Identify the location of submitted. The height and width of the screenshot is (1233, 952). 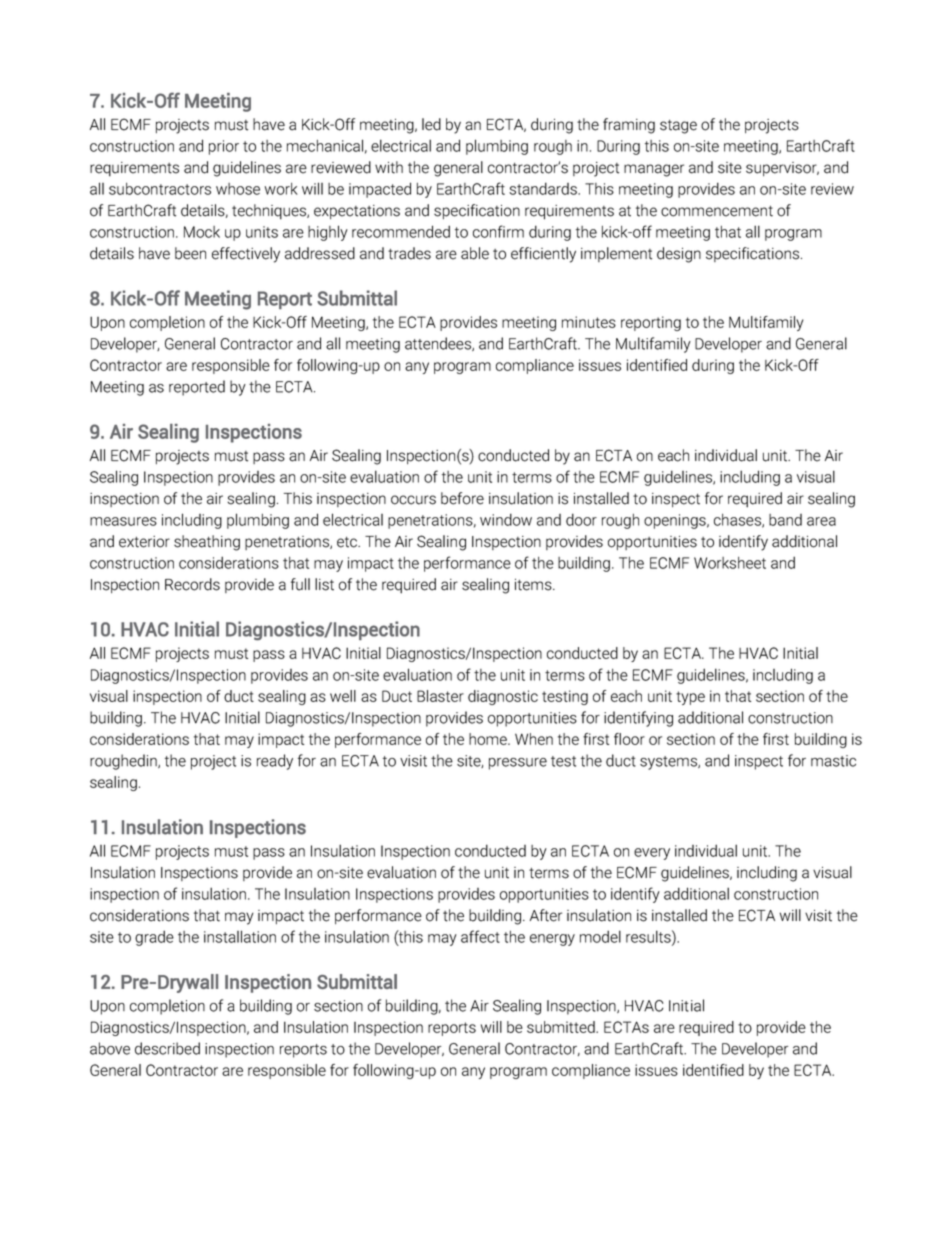
(562, 1027).
